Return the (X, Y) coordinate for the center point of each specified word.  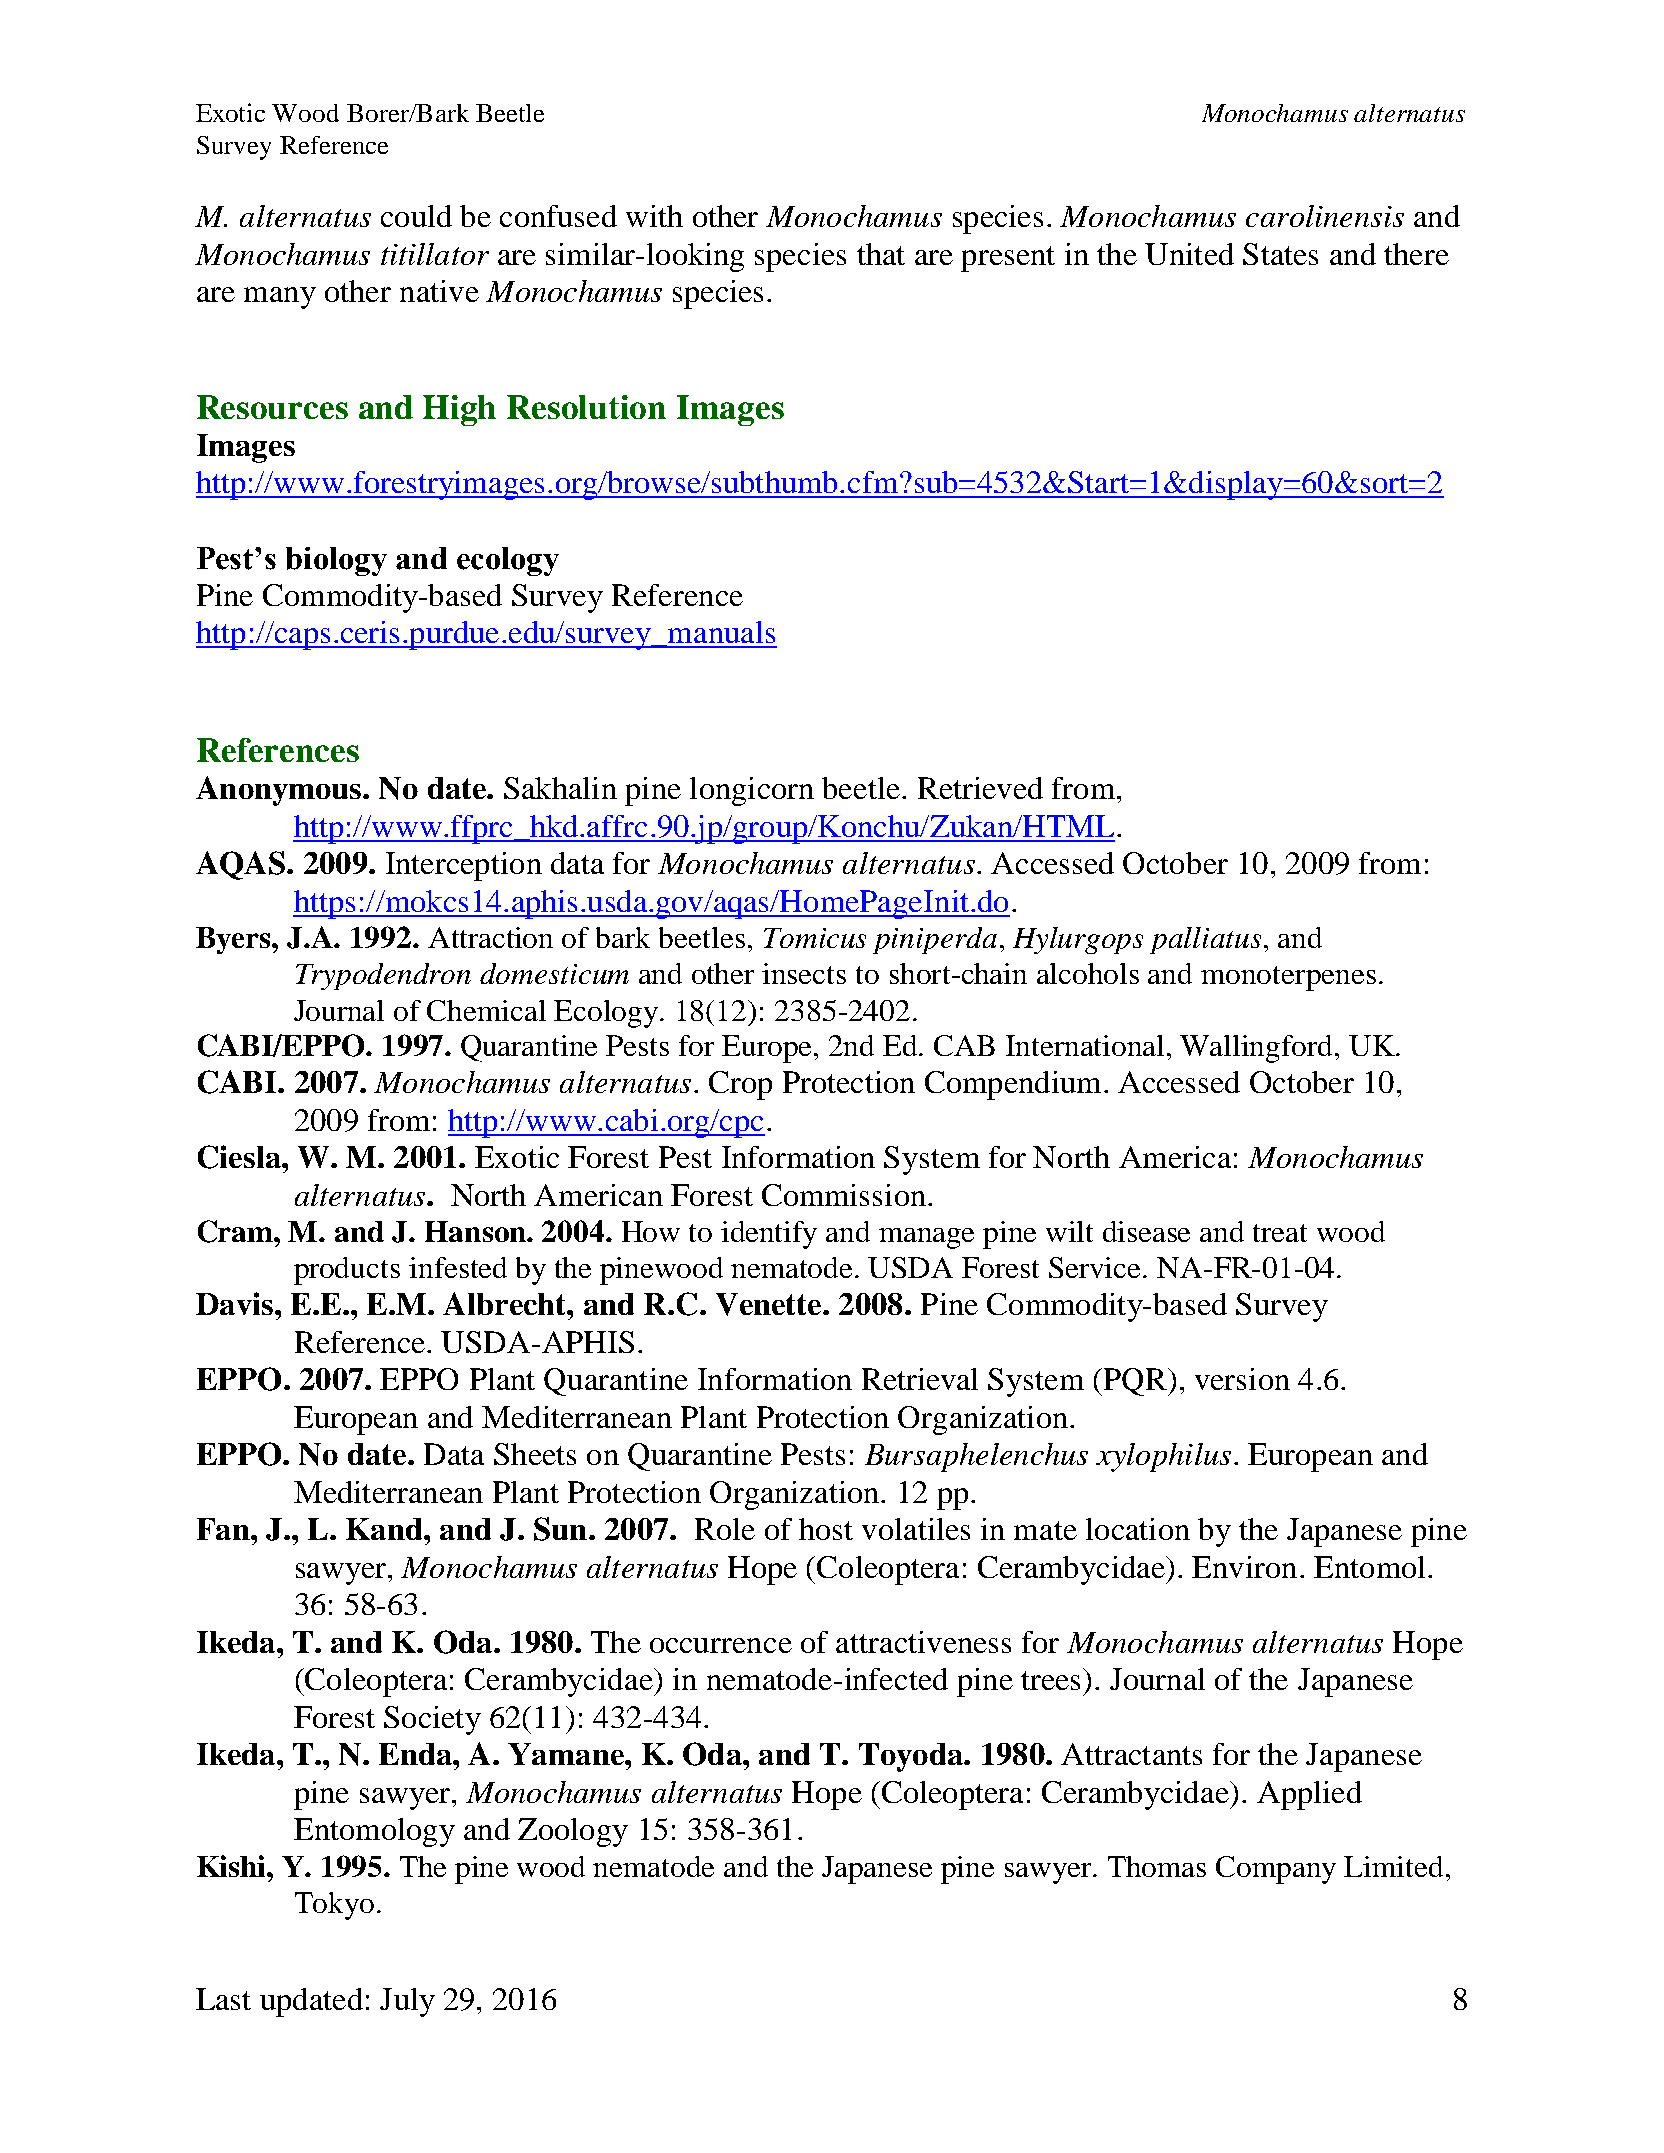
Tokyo (334, 1906)
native (439, 291)
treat (1280, 1233)
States (1280, 254)
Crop (740, 1085)
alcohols (1088, 973)
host (826, 1529)
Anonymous (280, 791)
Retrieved (980, 788)
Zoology (573, 1832)
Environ (1244, 1567)
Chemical (486, 1010)
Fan (224, 1529)
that (881, 254)
